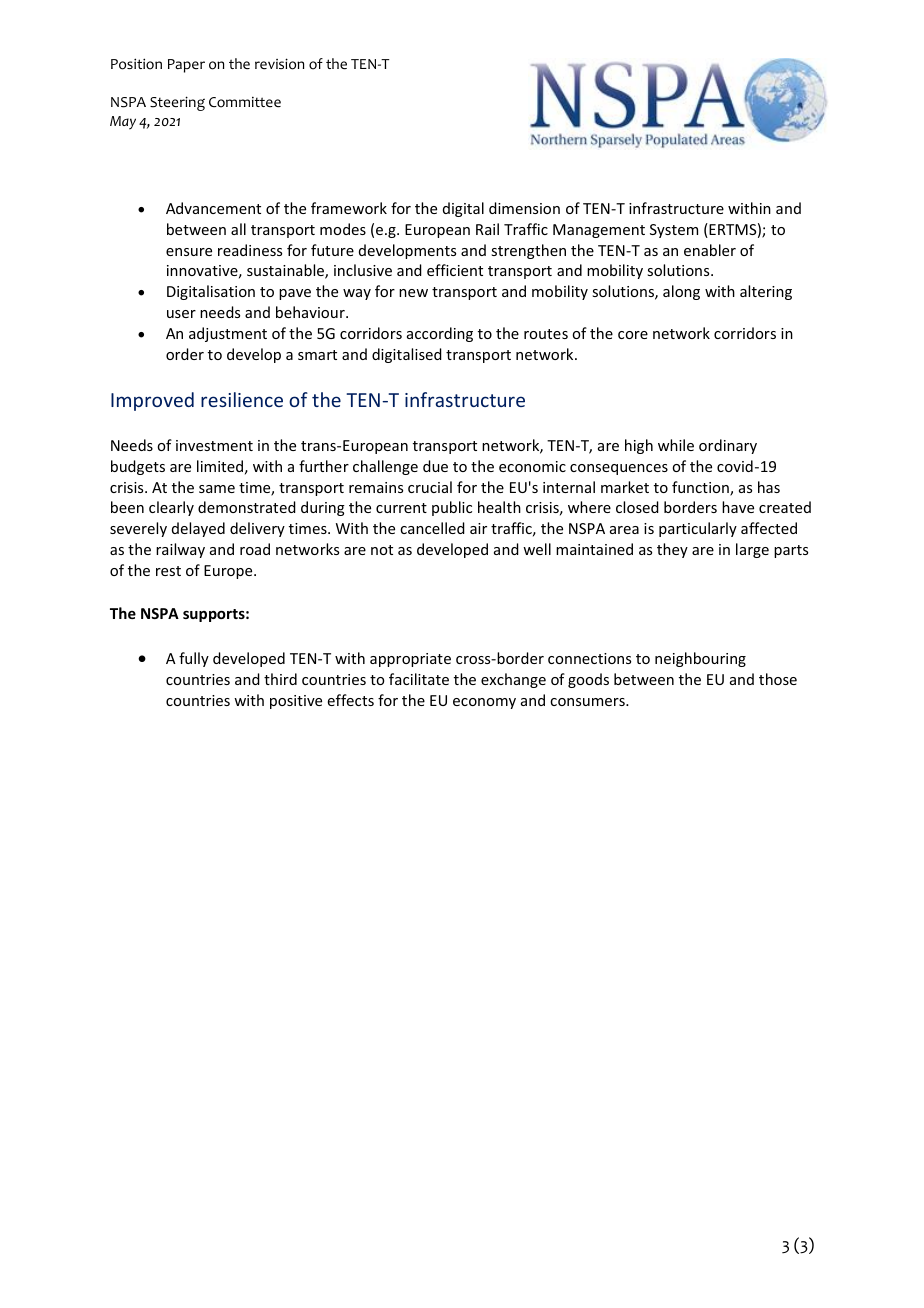  Describe the element at coordinates (419, 679) in the image. I see `facilitate` at that location.
